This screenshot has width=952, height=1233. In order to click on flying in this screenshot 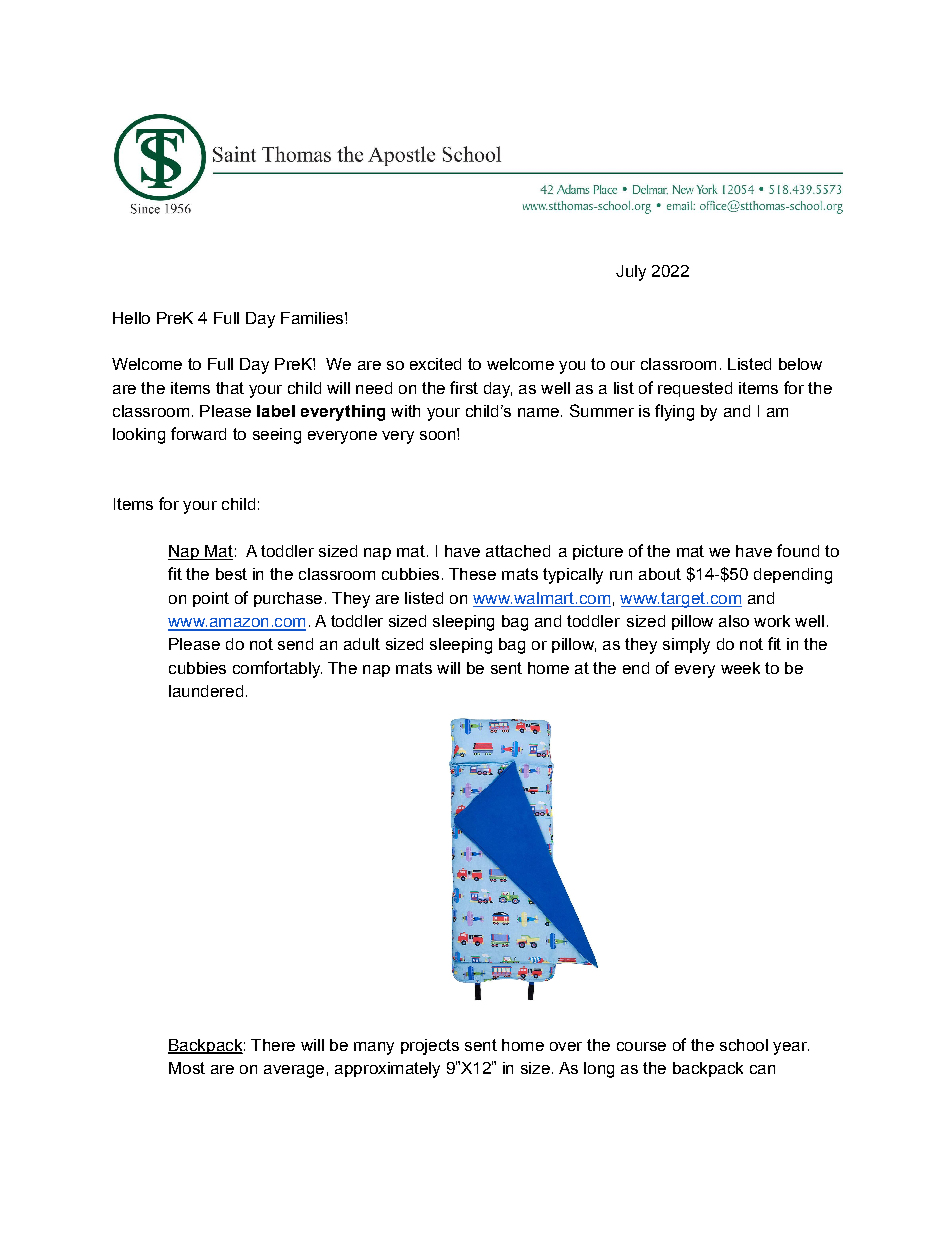, I will do `click(674, 412)`.
